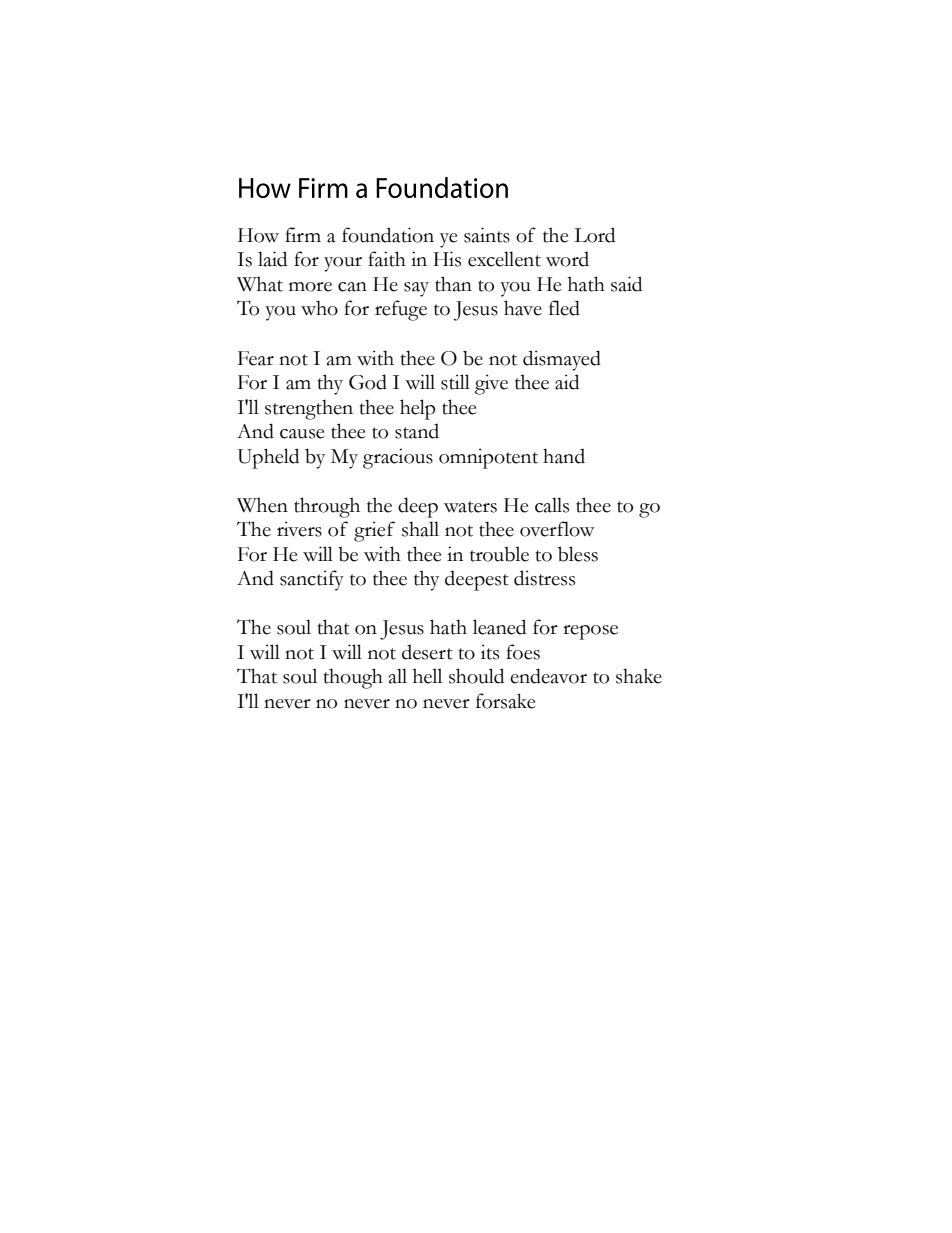 This screenshot has width=952, height=1233. I want to click on hand, so click(564, 456).
